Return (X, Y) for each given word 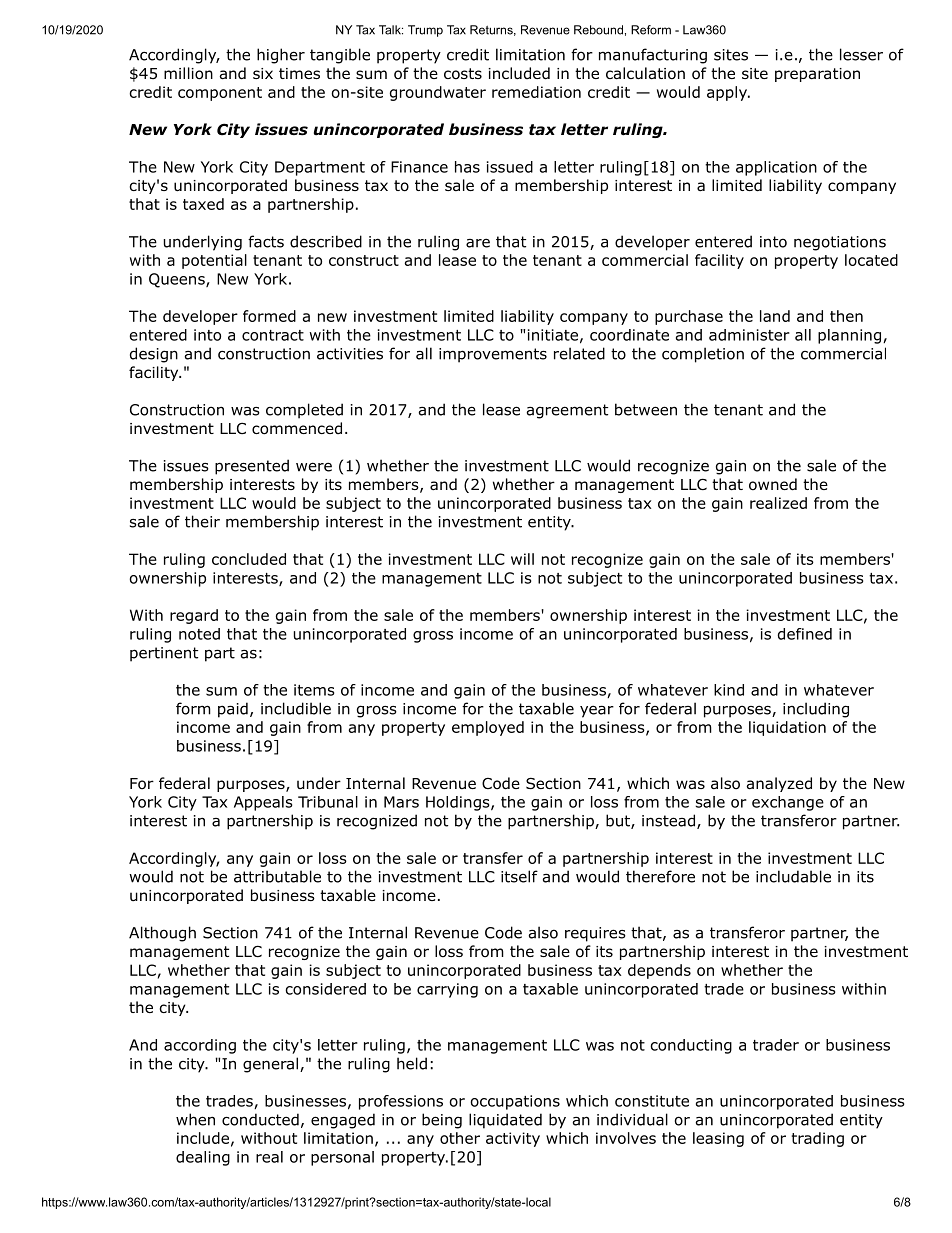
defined (805, 634)
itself (519, 876)
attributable (277, 876)
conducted (260, 1119)
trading (818, 1139)
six (263, 73)
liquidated (505, 1121)
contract (273, 335)
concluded (249, 559)
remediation (536, 92)
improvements (493, 355)
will (522, 559)
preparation (817, 75)
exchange (788, 803)
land (775, 316)
